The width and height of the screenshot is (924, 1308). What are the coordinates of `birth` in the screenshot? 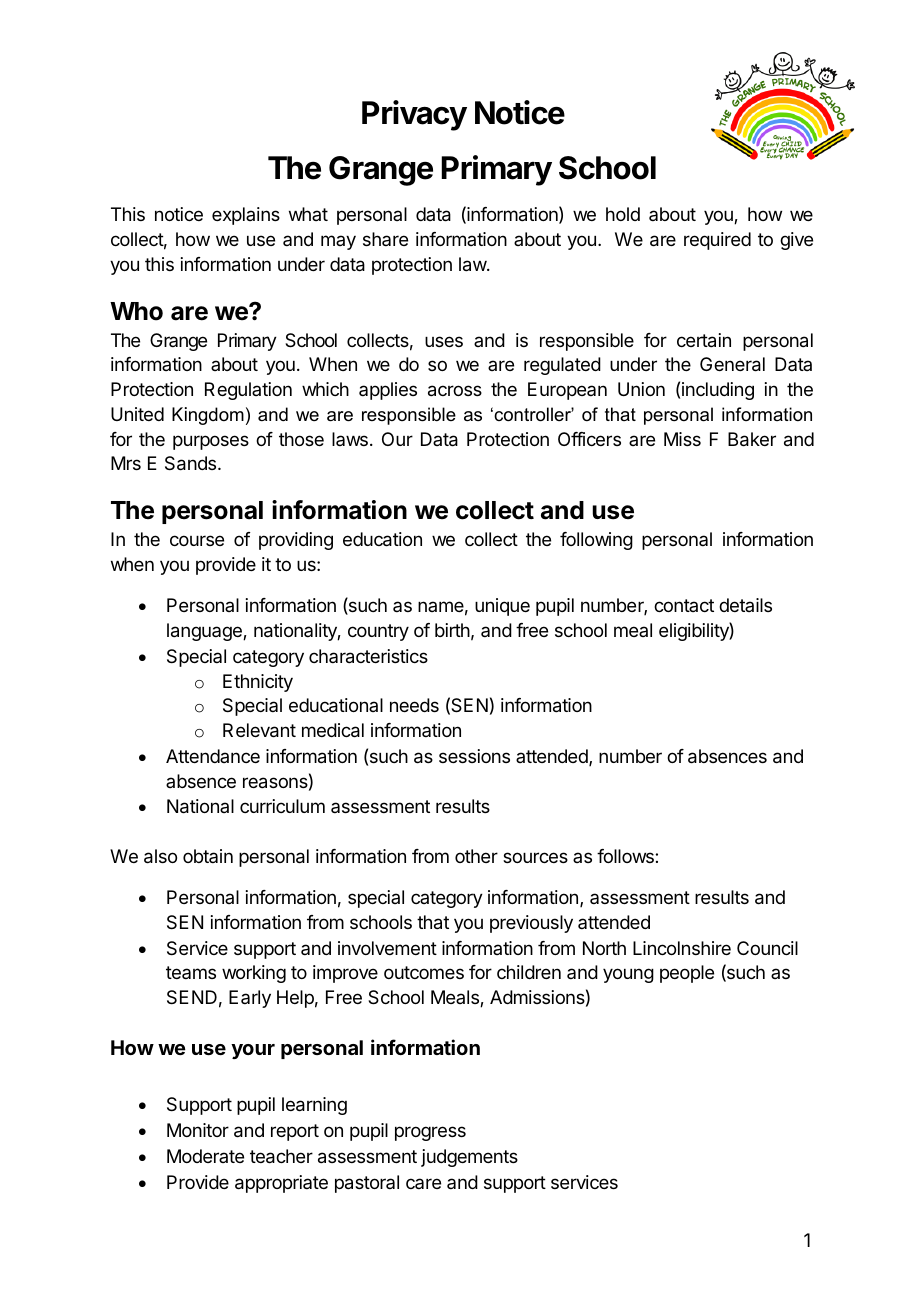 It's located at (452, 630).
